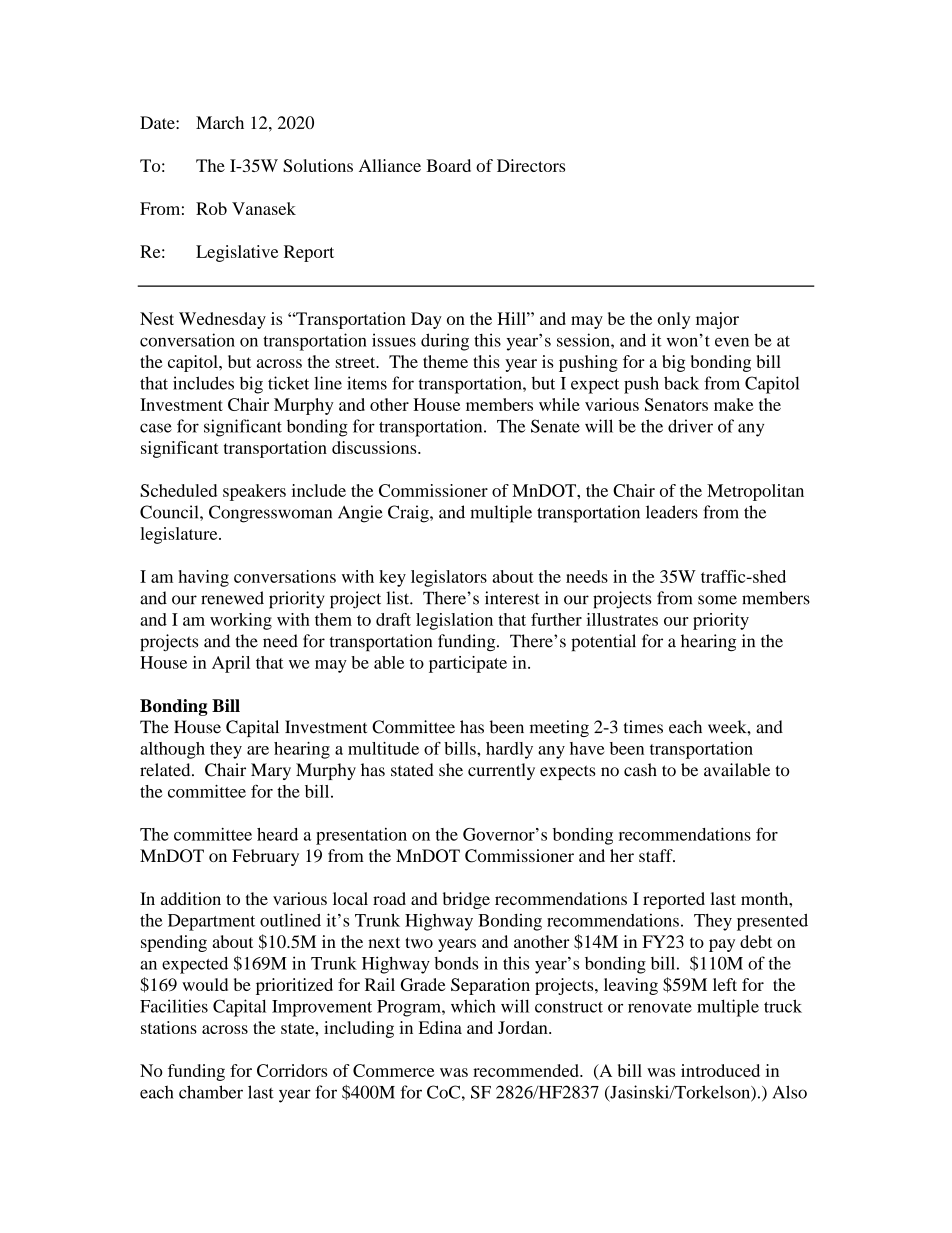 This screenshot has width=952, height=1233. Describe the element at coordinates (720, 1070) in the screenshot. I see `introduced` at that location.
